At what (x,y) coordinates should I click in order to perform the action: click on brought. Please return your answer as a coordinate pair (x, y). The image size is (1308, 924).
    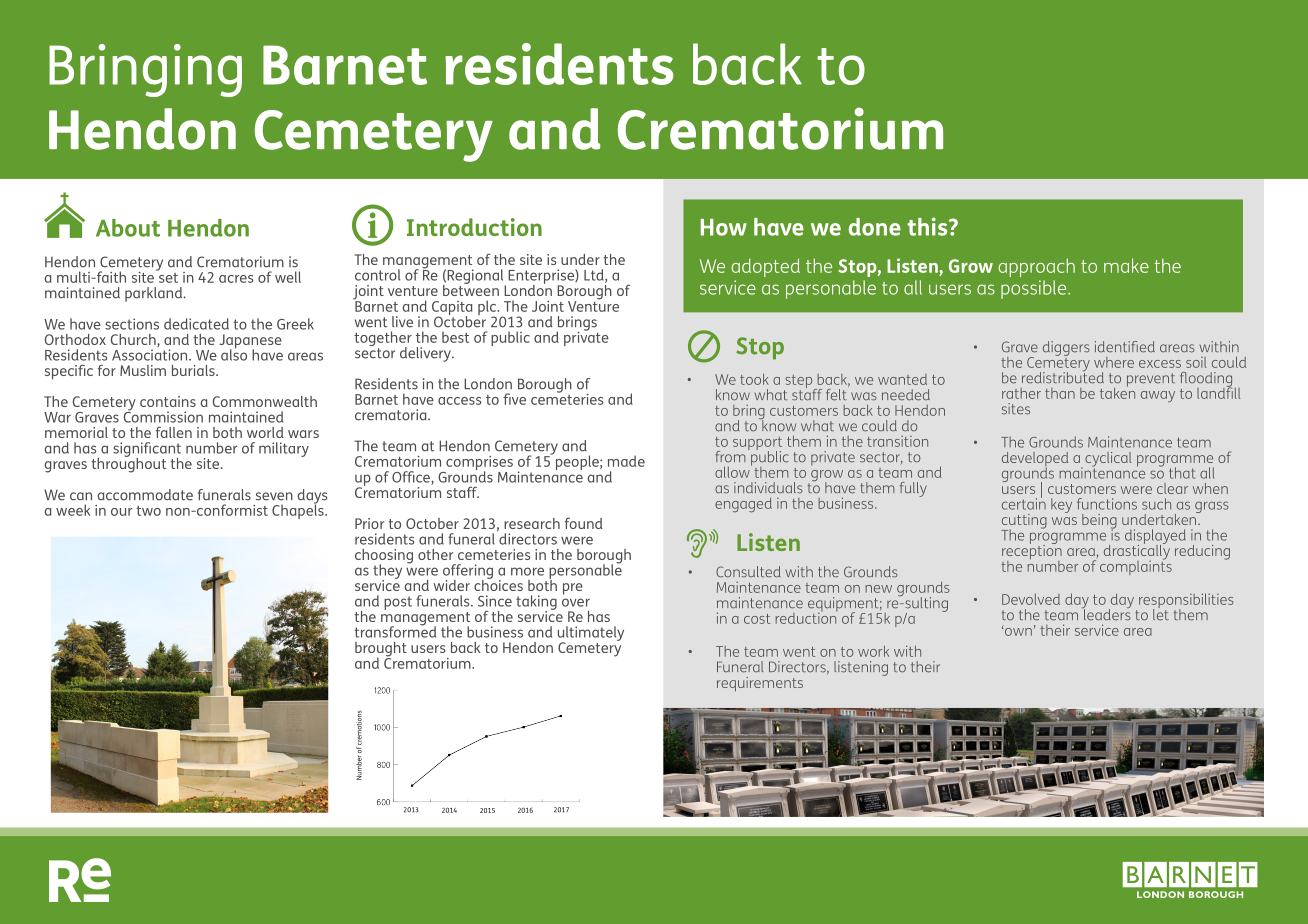
    Looking at the image, I should click on (381, 650).
